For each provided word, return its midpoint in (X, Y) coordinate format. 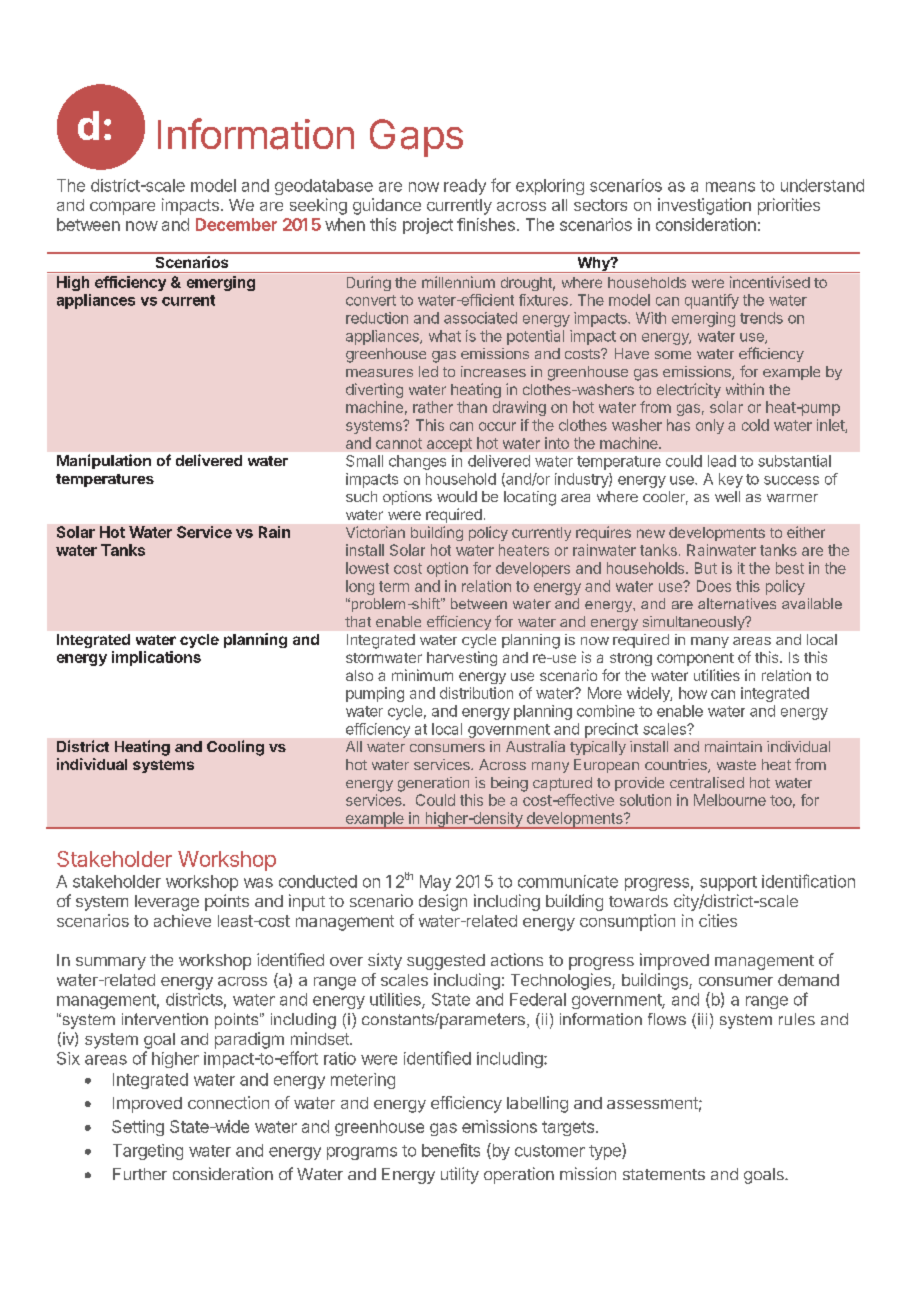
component (695, 659)
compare (122, 208)
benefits (451, 1150)
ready (465, 187)
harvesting (462, 658)
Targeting (148, 1152)
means (730, 187)
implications (156, 658)
